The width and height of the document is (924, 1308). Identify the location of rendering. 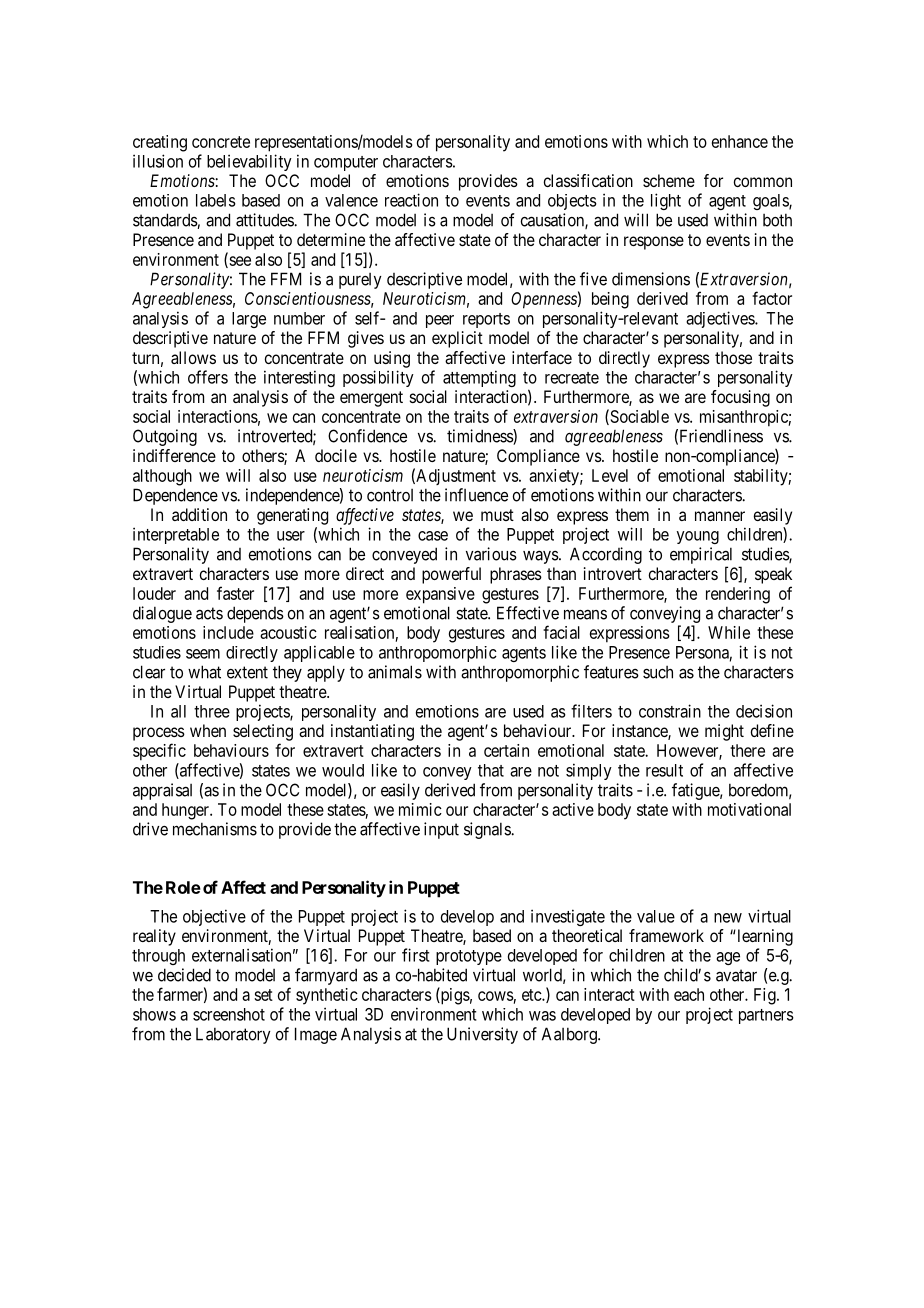
(738, 595).
